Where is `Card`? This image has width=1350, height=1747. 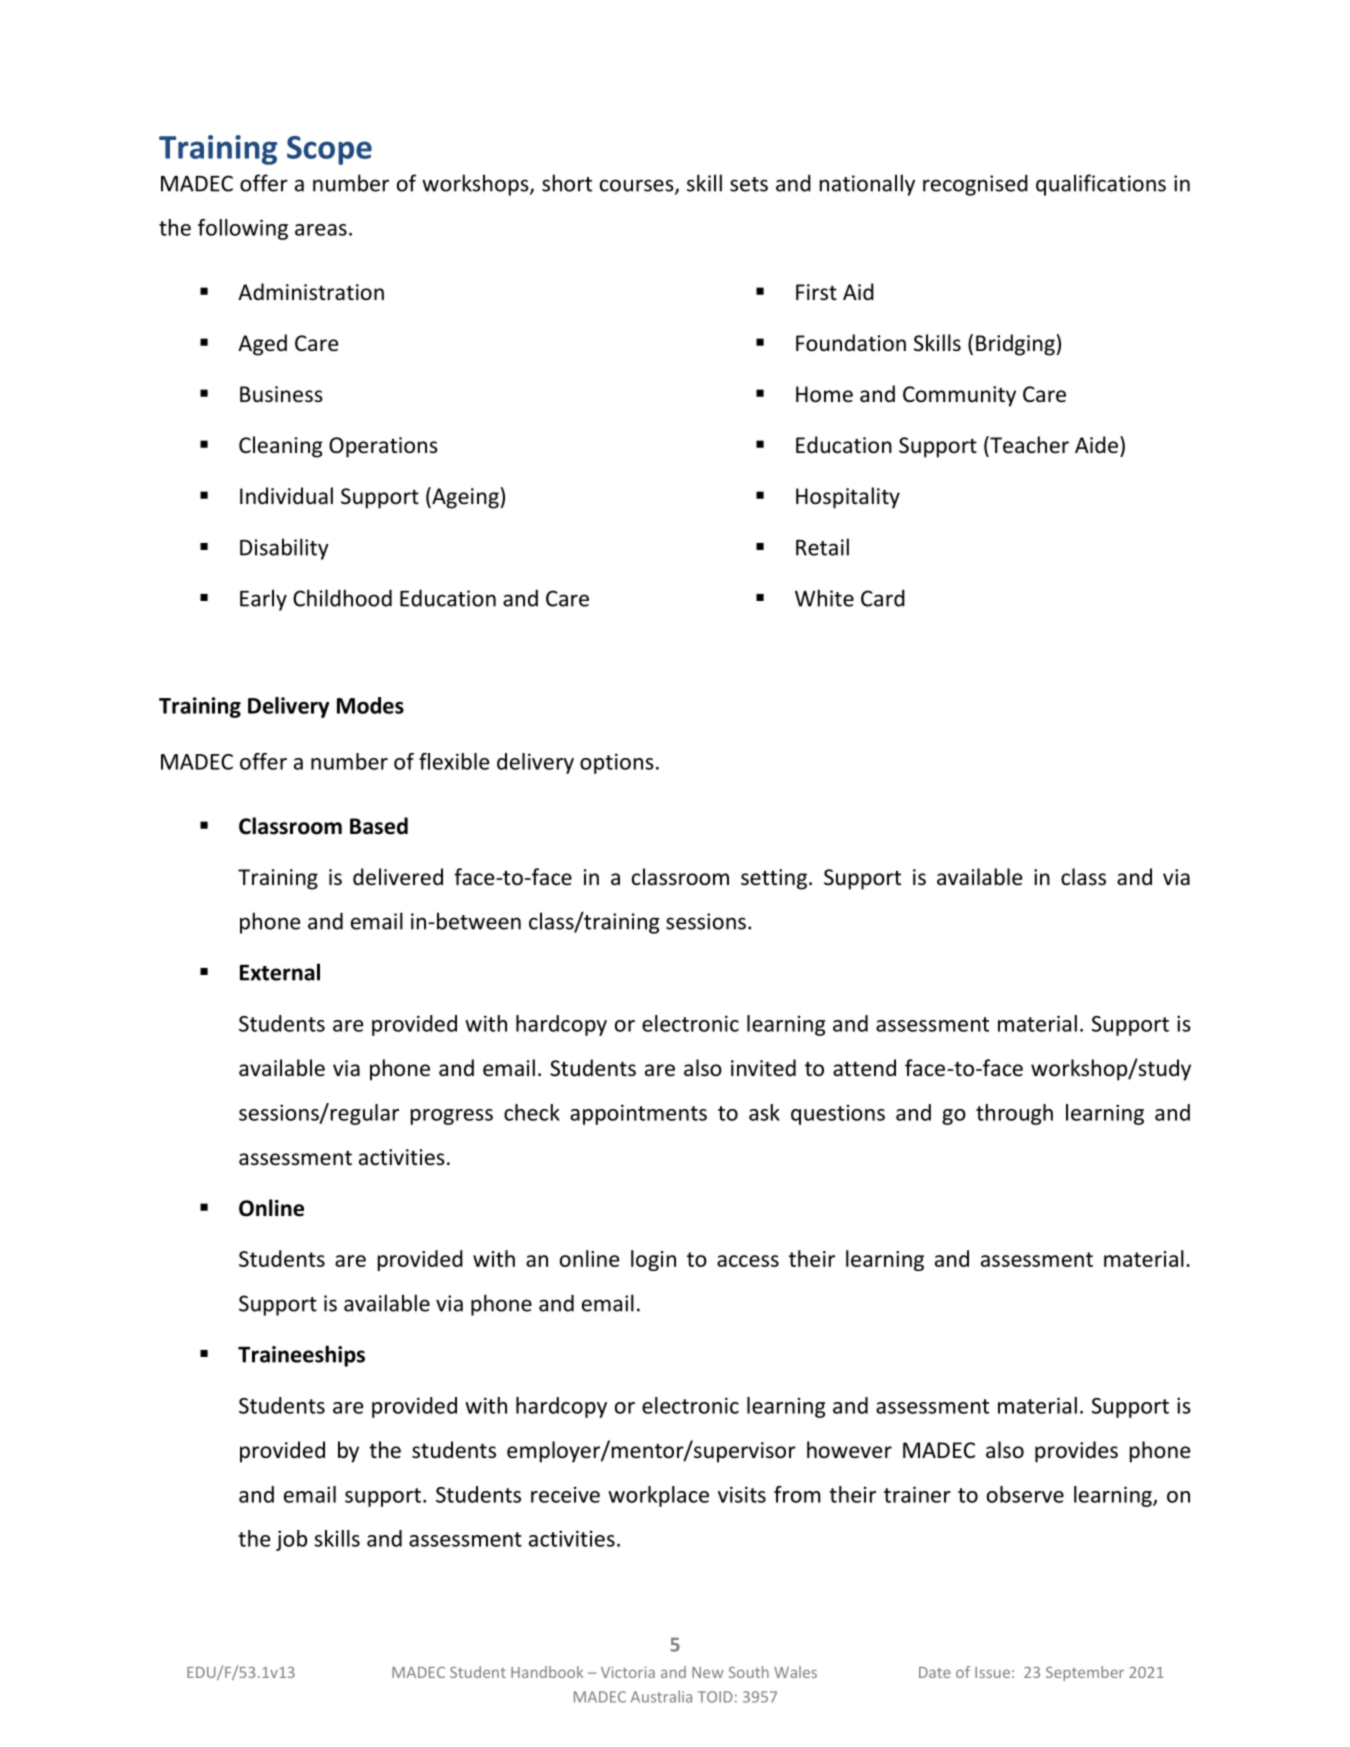
Card is located at coordinates (883, 598).
